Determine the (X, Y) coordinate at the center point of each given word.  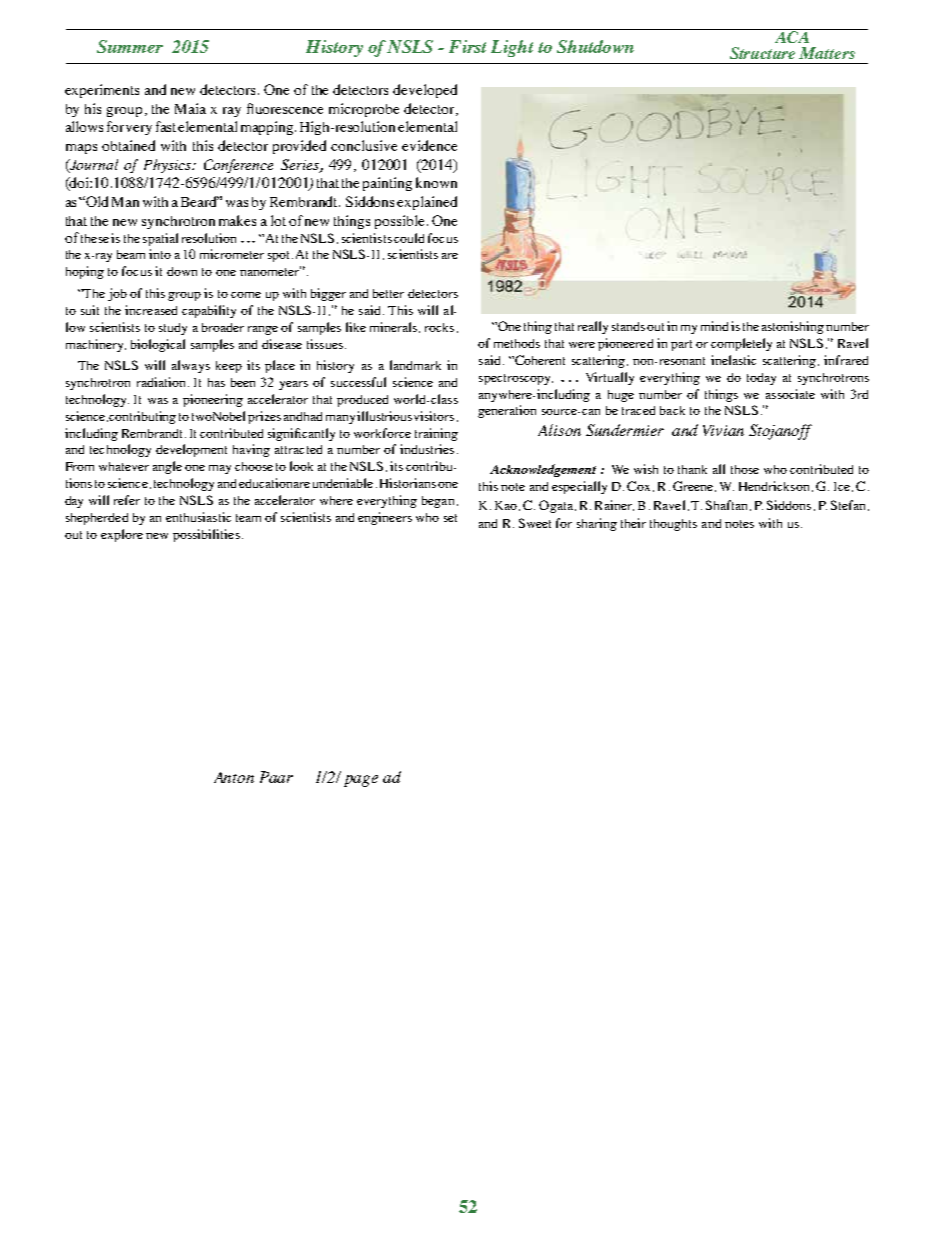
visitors (434, 416)
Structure (762, 53)
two (202, 417)
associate (790, 394)
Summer (130, 46)
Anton (234, 777)
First (467, 46)
